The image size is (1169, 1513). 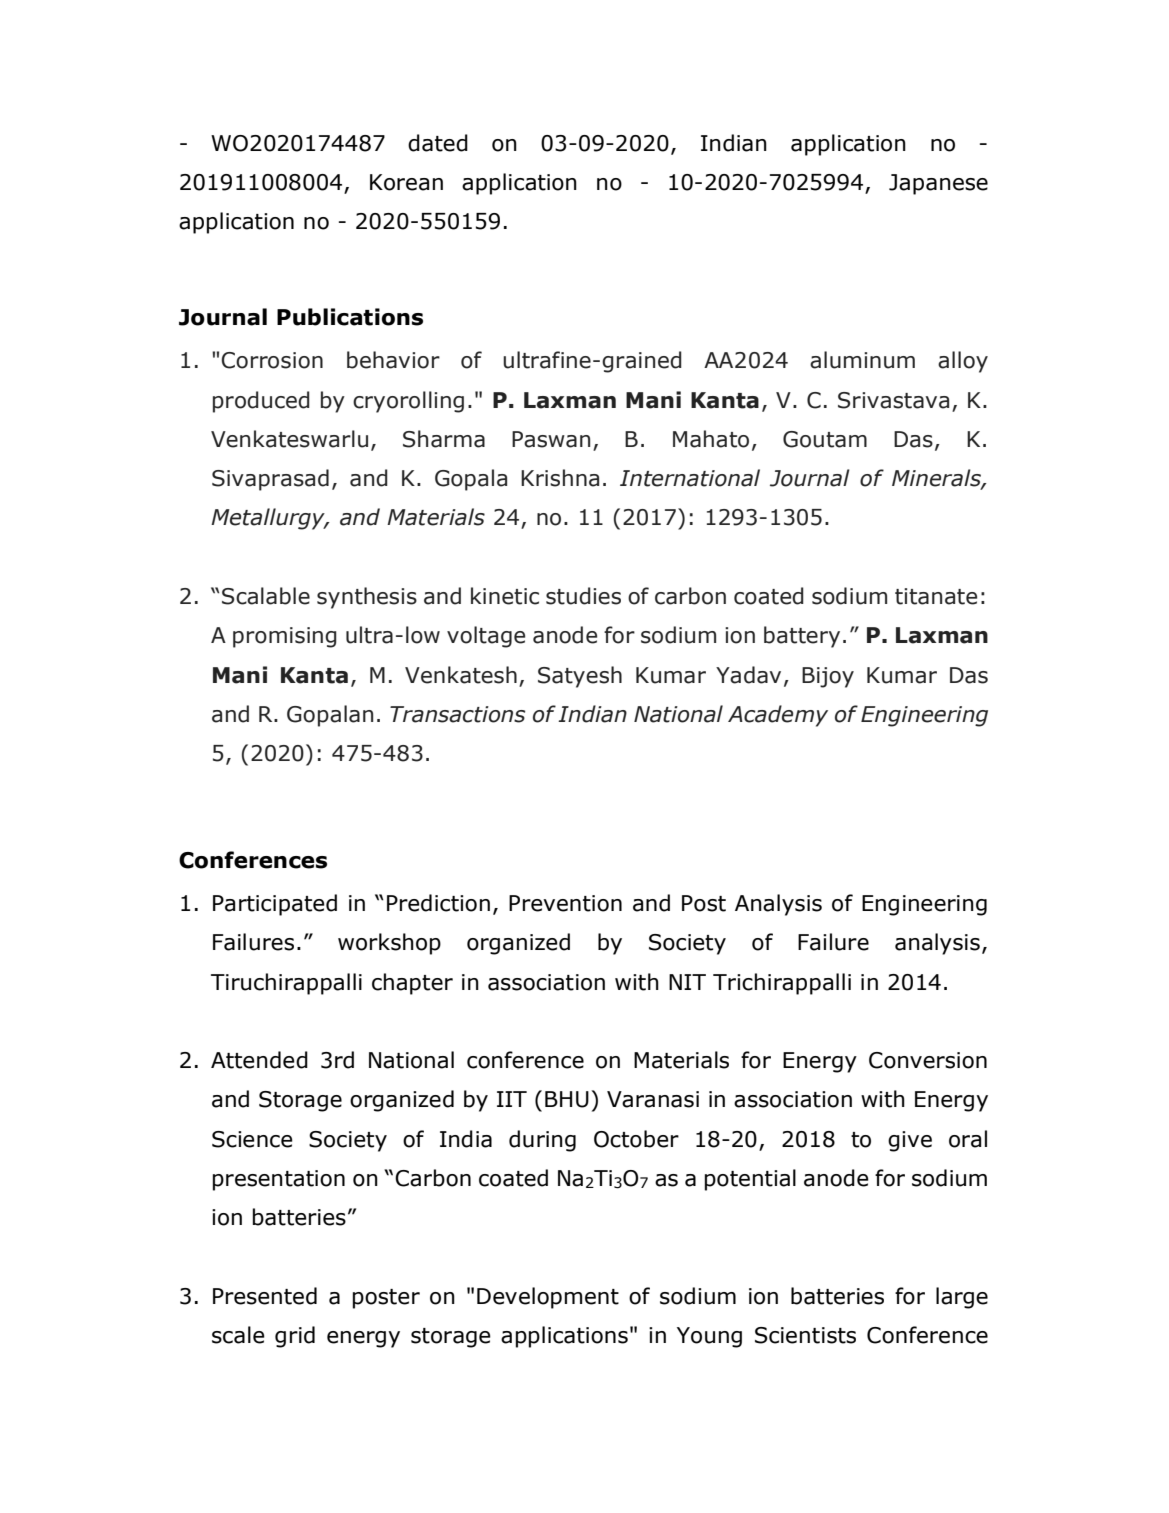 I want to click on Korean, so click(x=406, y=182).
